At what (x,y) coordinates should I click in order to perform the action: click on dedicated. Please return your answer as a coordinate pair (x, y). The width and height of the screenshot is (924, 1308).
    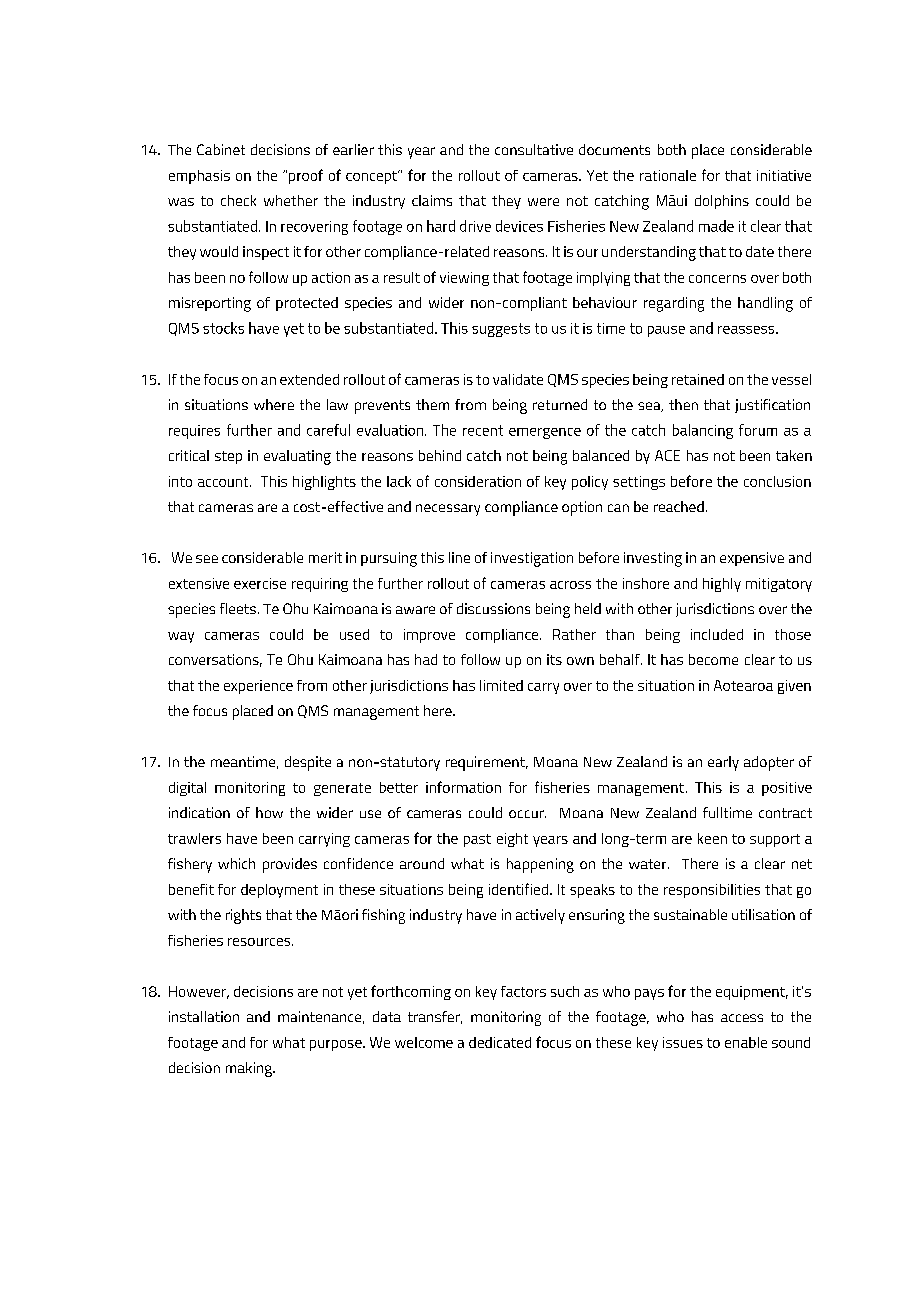
    Looking at the image, I should click on (500, 1042).
